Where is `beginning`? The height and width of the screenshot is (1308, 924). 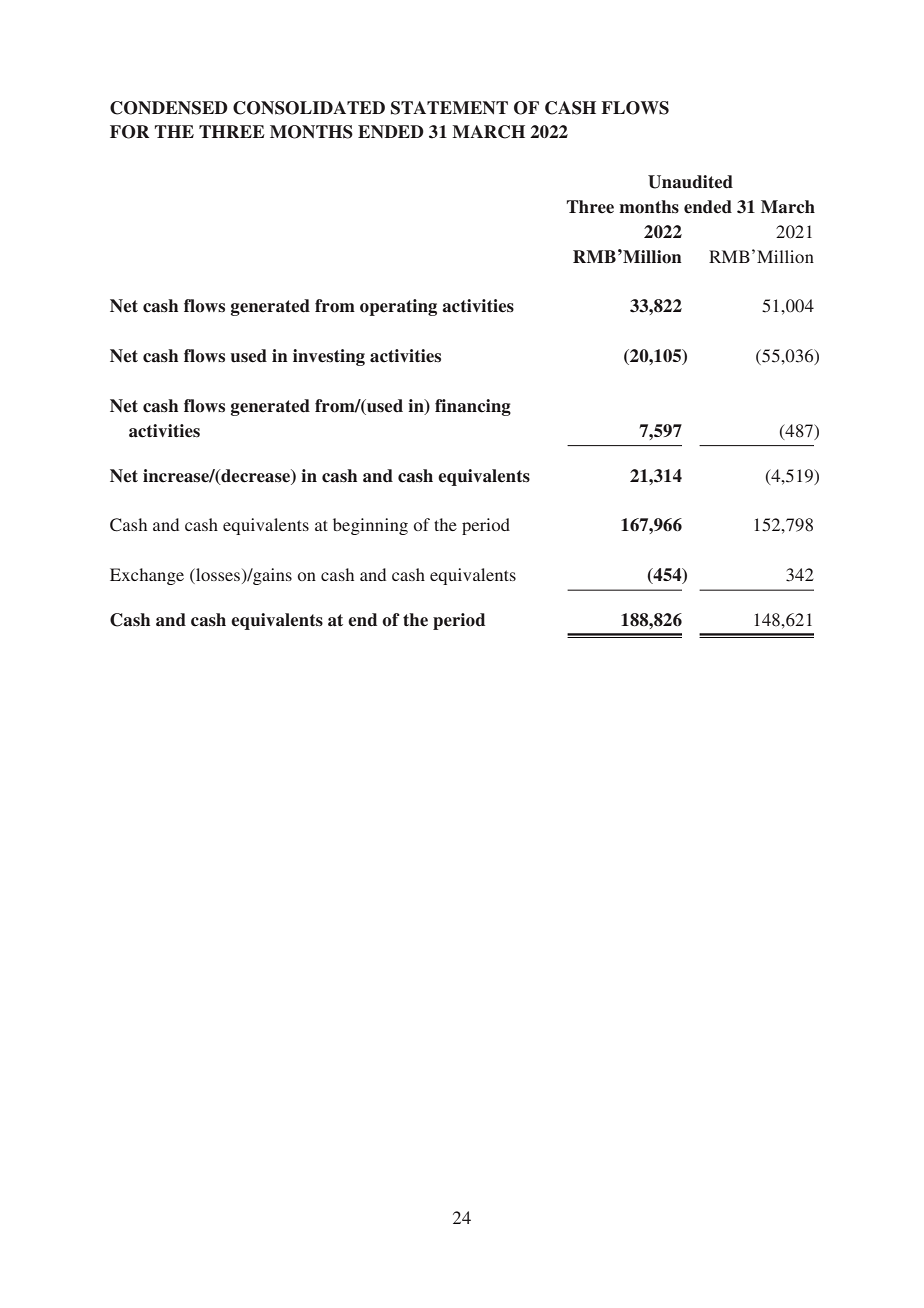
beginning is located at coordinates (370, 526).
